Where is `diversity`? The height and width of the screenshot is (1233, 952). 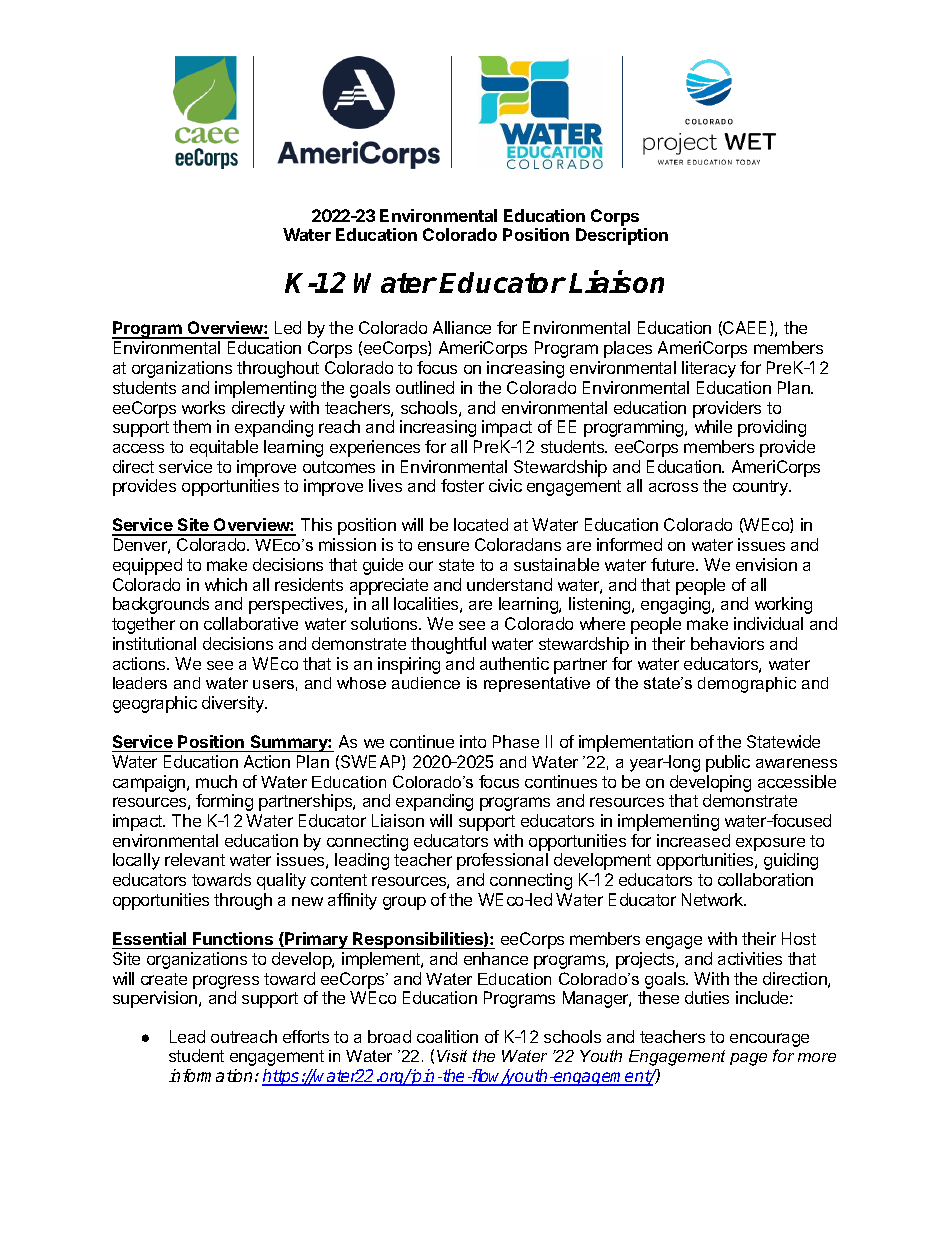 diversity is located at coordinates (234, 704).
